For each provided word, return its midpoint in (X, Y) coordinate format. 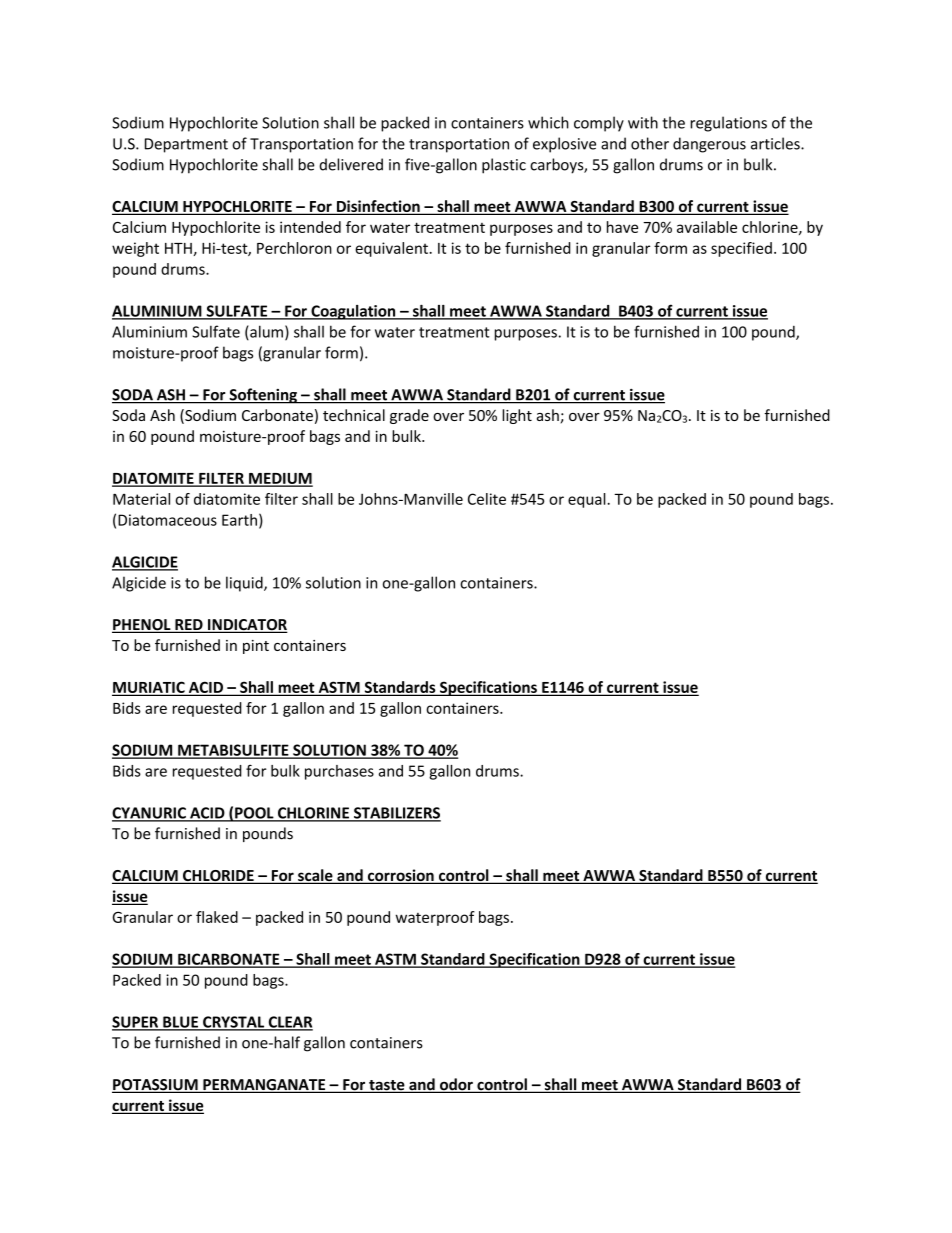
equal (588, 500)
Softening (263, 396)
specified (741, 249)
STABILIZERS (396, 814)
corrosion (400, 876)
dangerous (709, 145)
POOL (254, 814)
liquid (245, 584)
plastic (504, 166)
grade (409, 416)
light (517, 416)
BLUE (180, 1023)
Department (186, 145)
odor (456, 1085)
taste (387, 1086)
